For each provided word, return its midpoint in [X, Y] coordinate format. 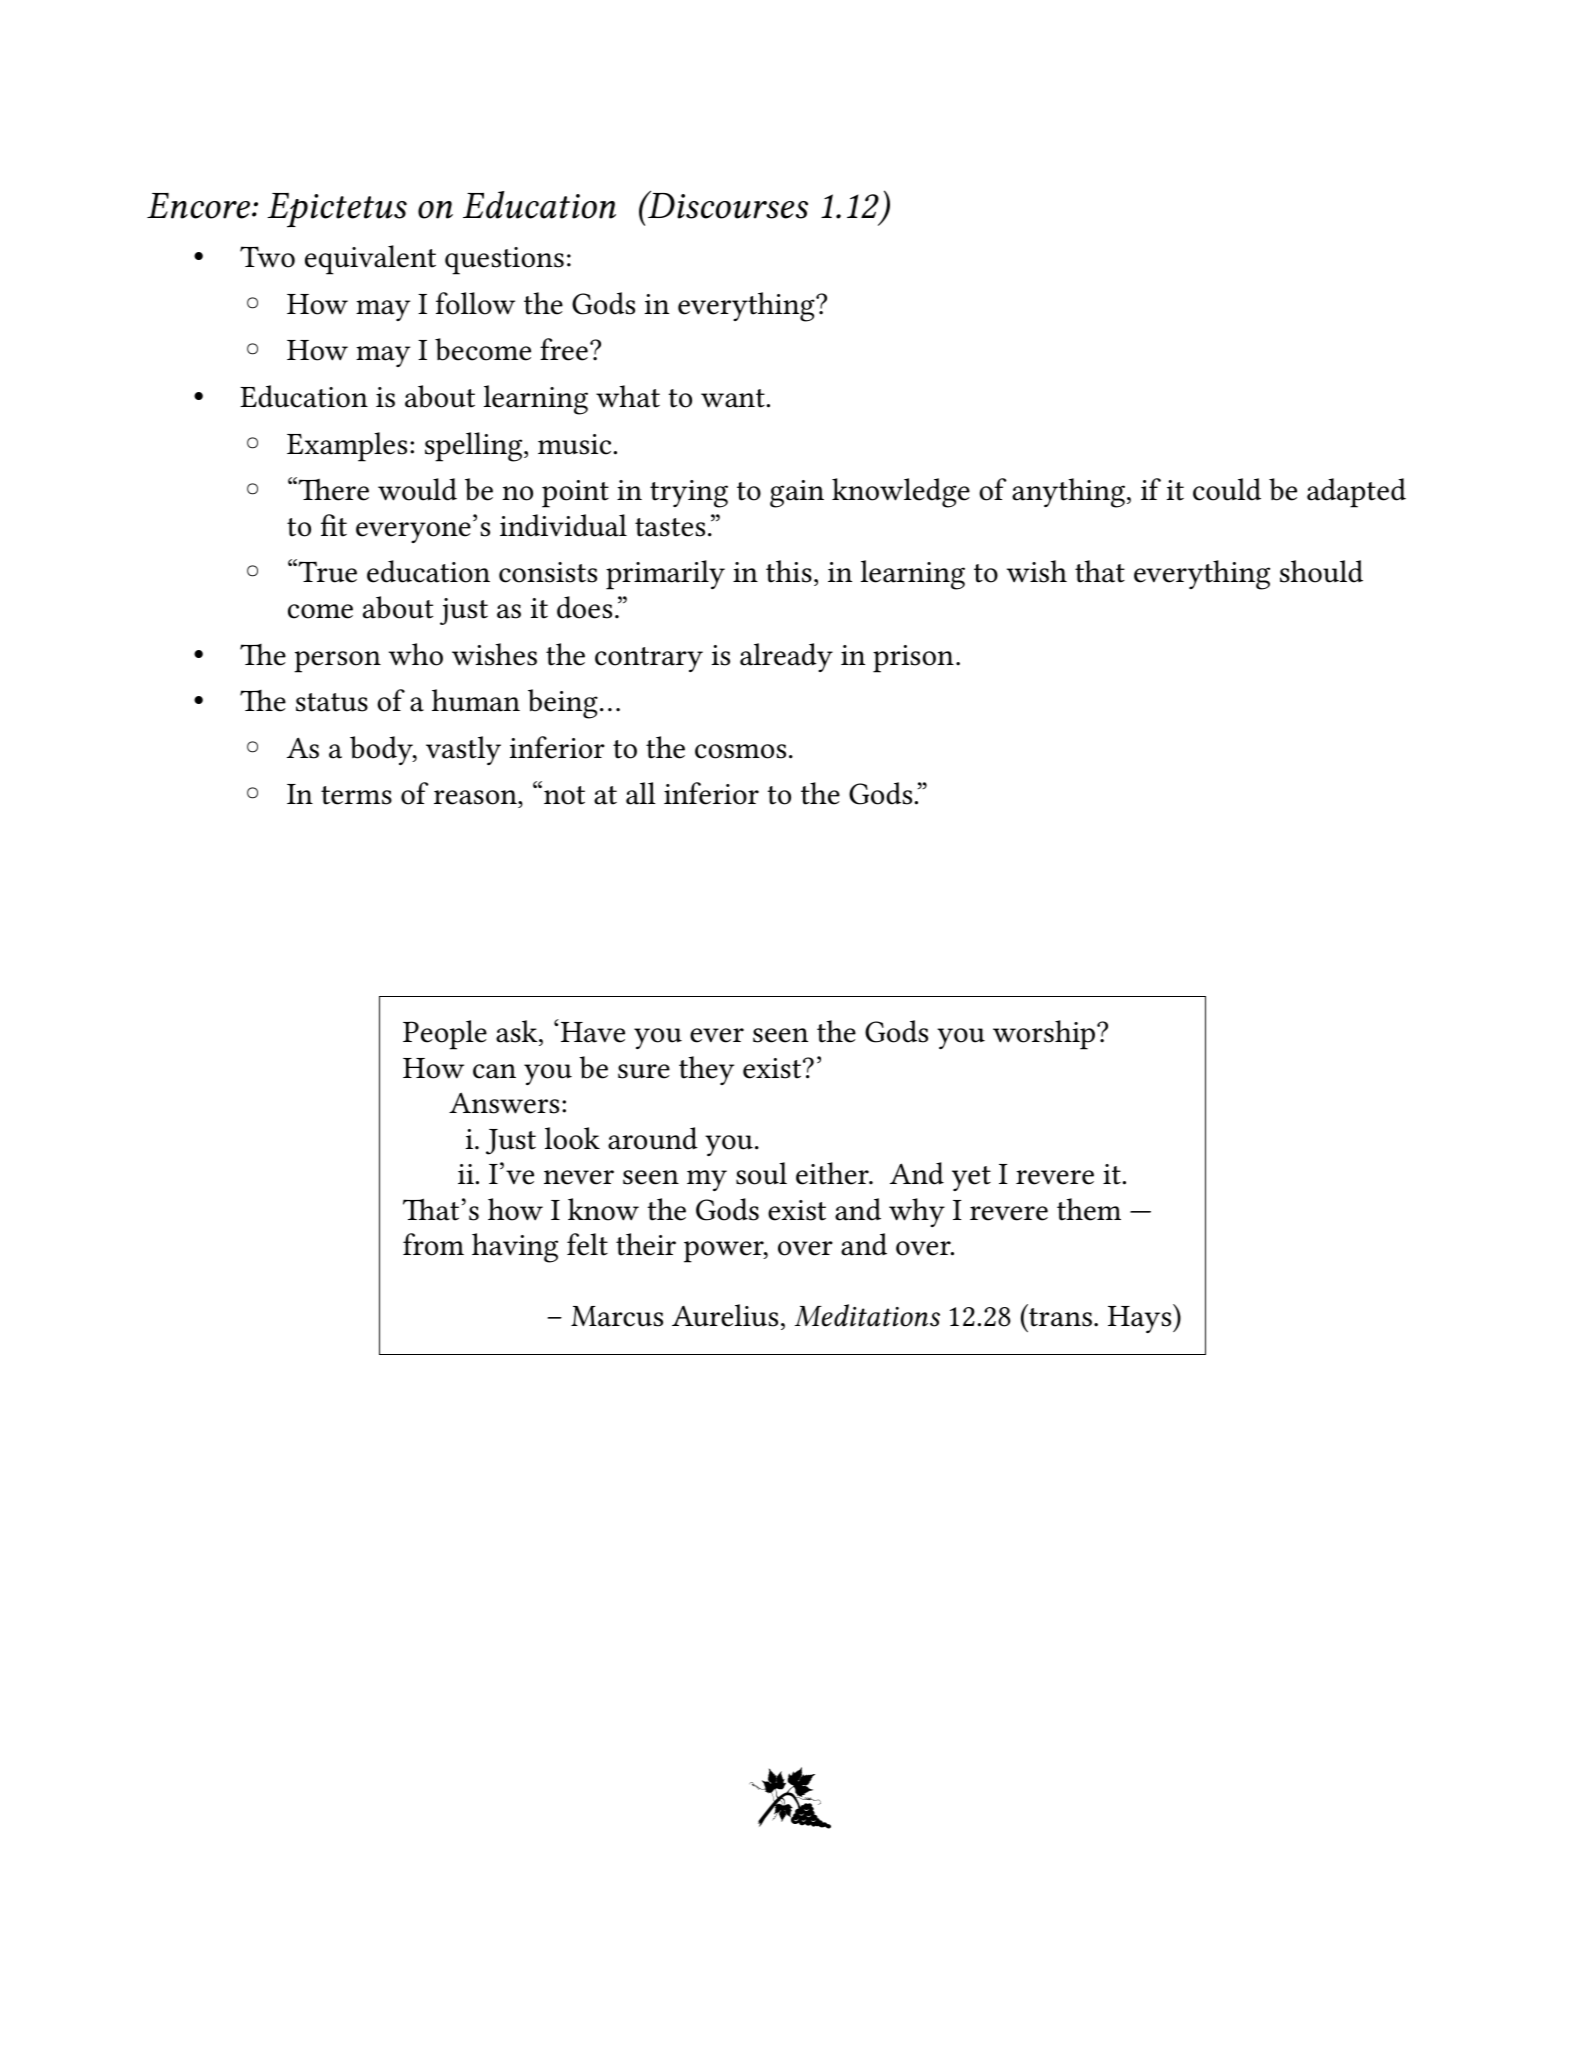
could [1227, 489]
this [789, 571]
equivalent [370, 260]
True [326, 572]
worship [1045, 1035]
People [445, 1035]
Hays [1141, 1318]
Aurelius [725, 1315]
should [1321, 571]
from [433, 1244]
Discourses [727, 205]
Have [593, 1032]
